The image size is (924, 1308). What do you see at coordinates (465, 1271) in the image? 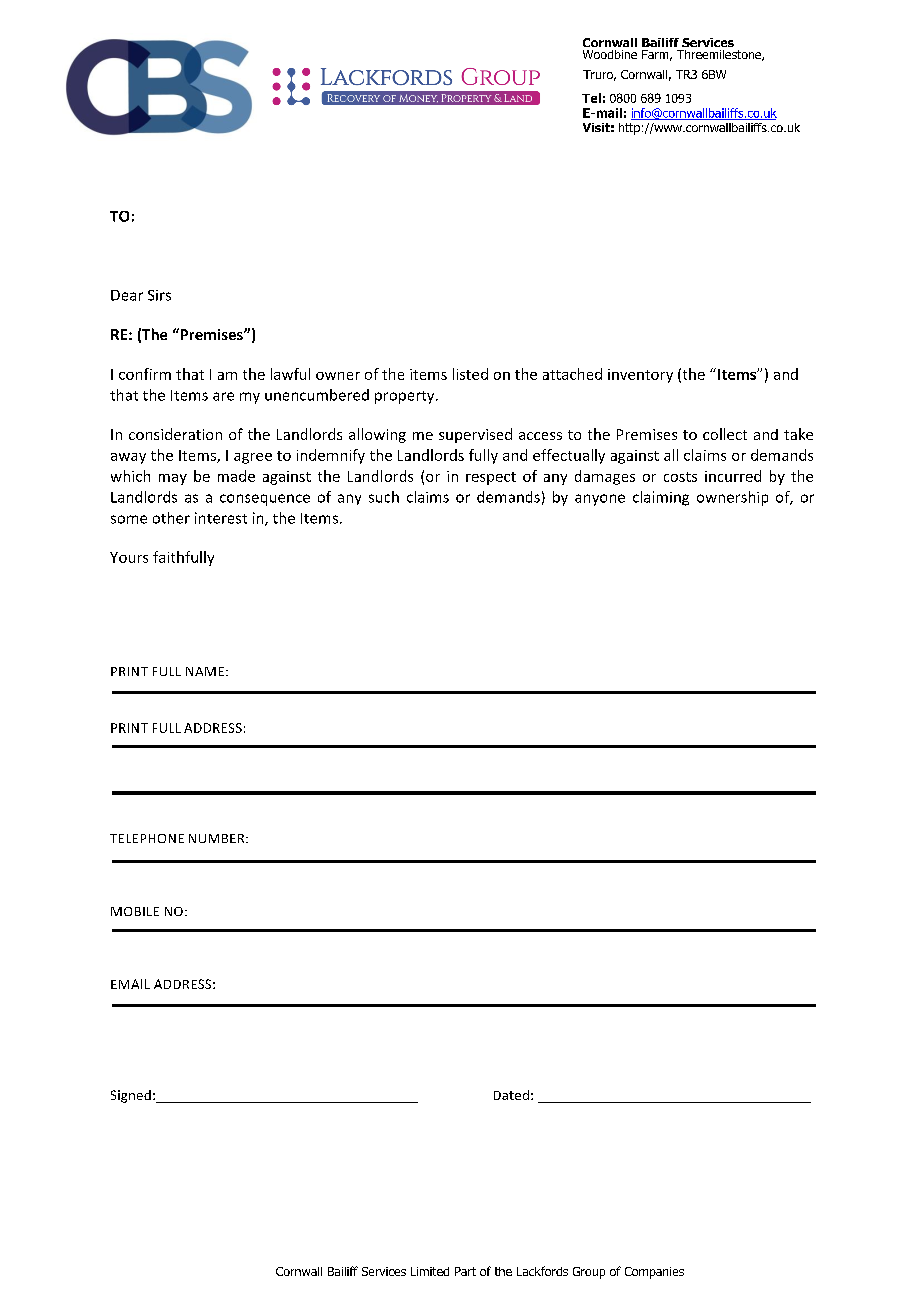
I see `Part` at bounding box center [465, 1271].
